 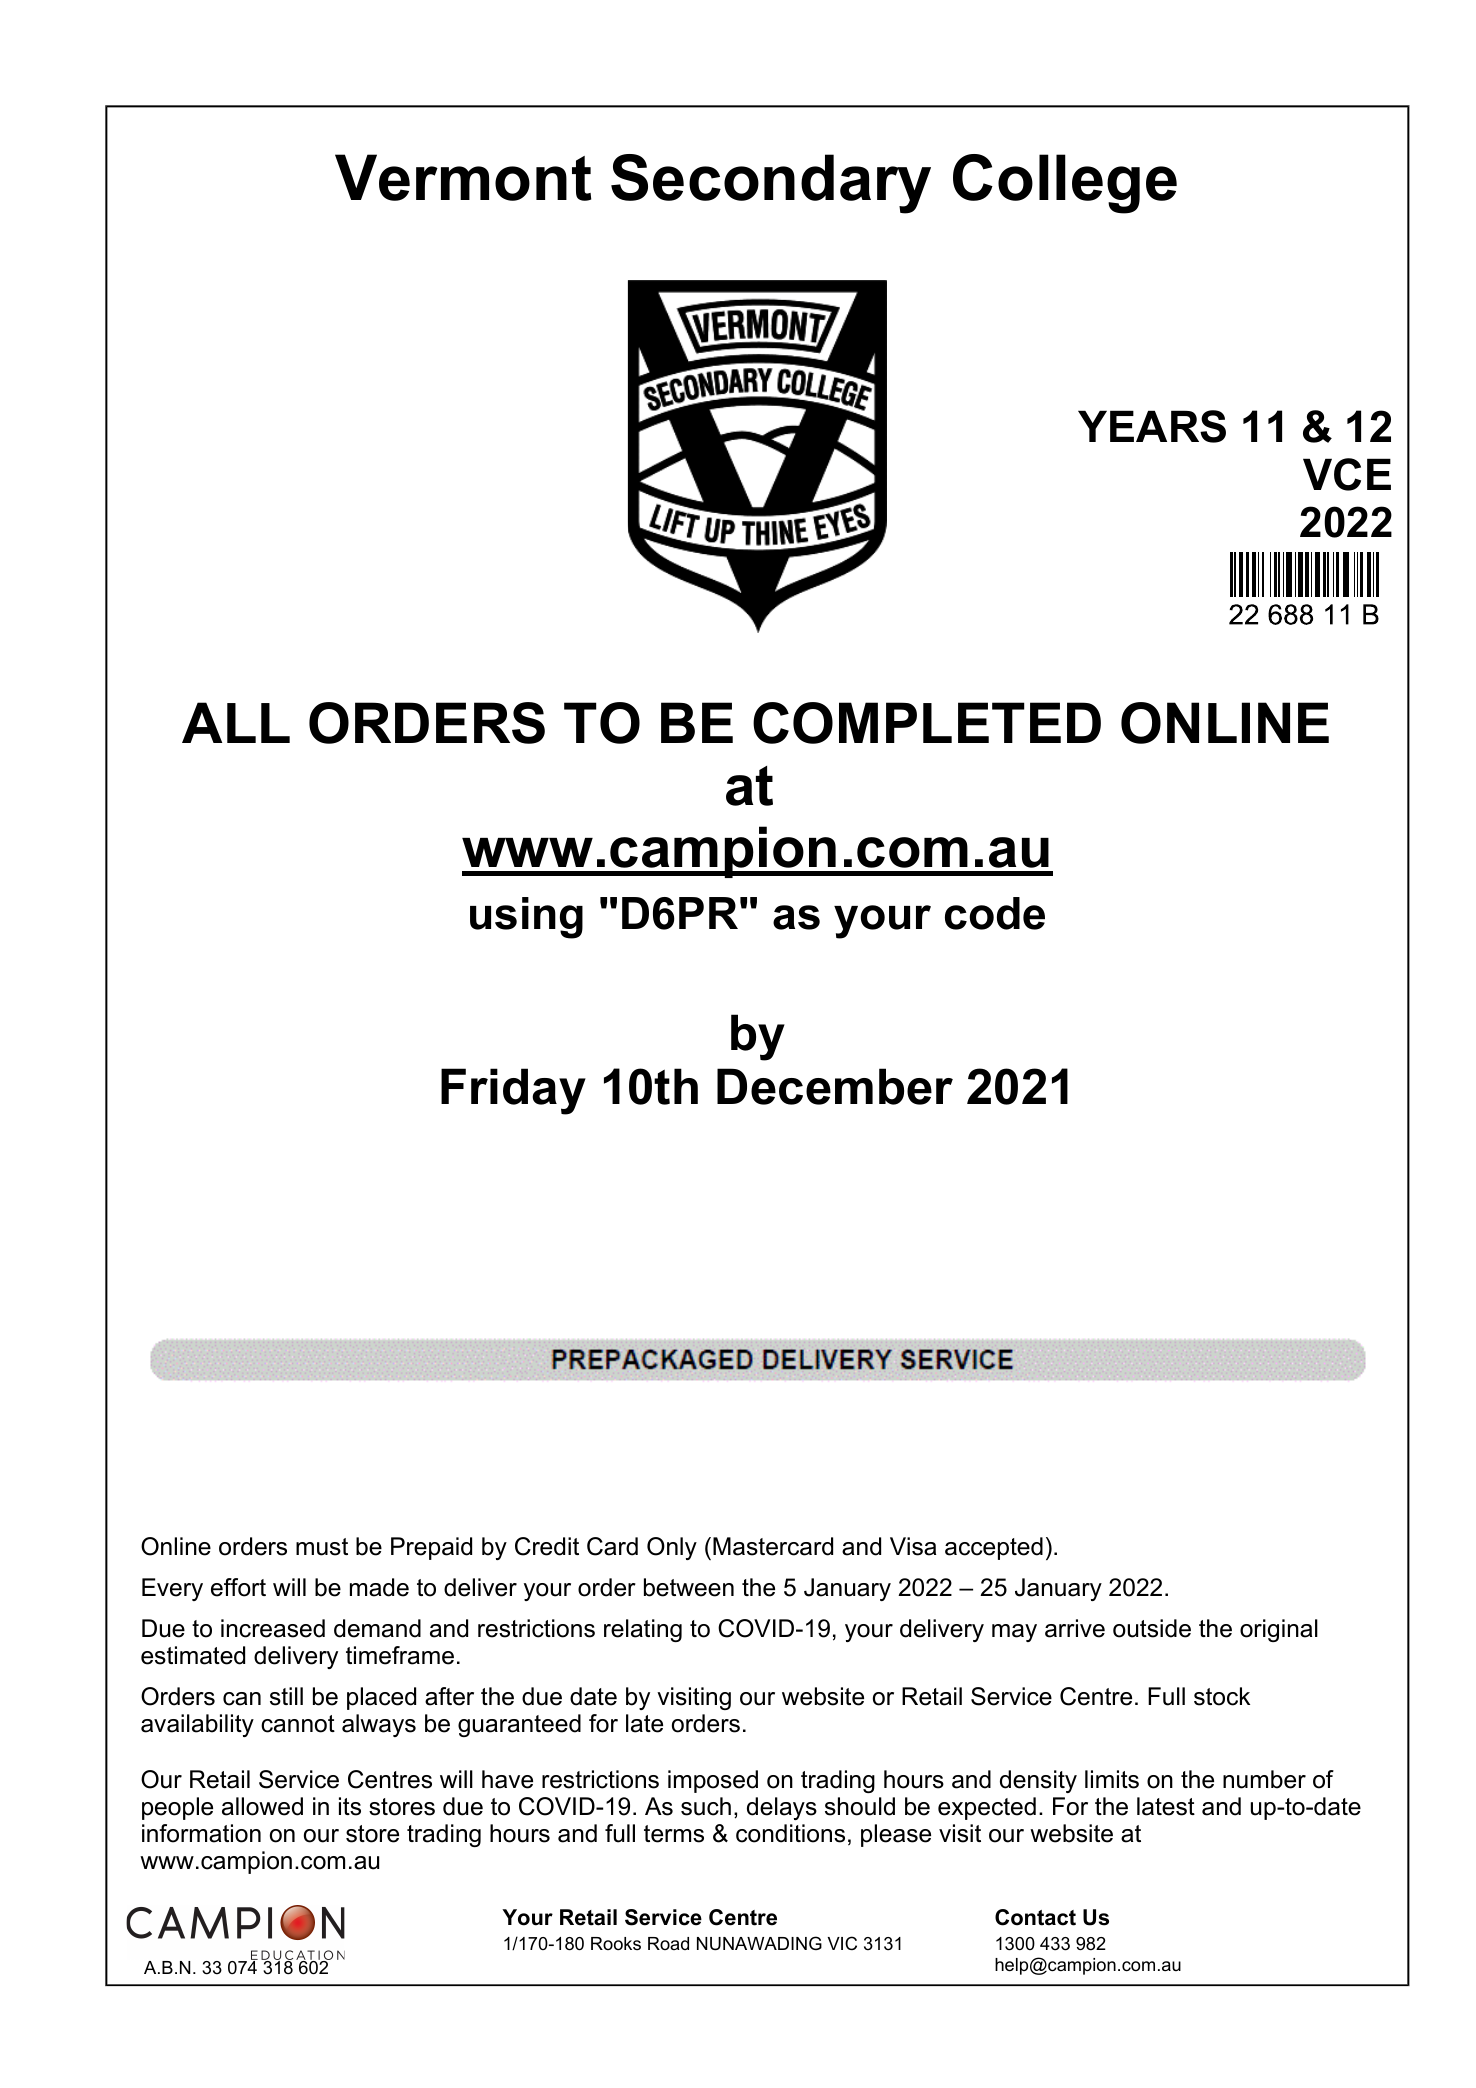 I want to click on code, so click(x=995, y=913).
